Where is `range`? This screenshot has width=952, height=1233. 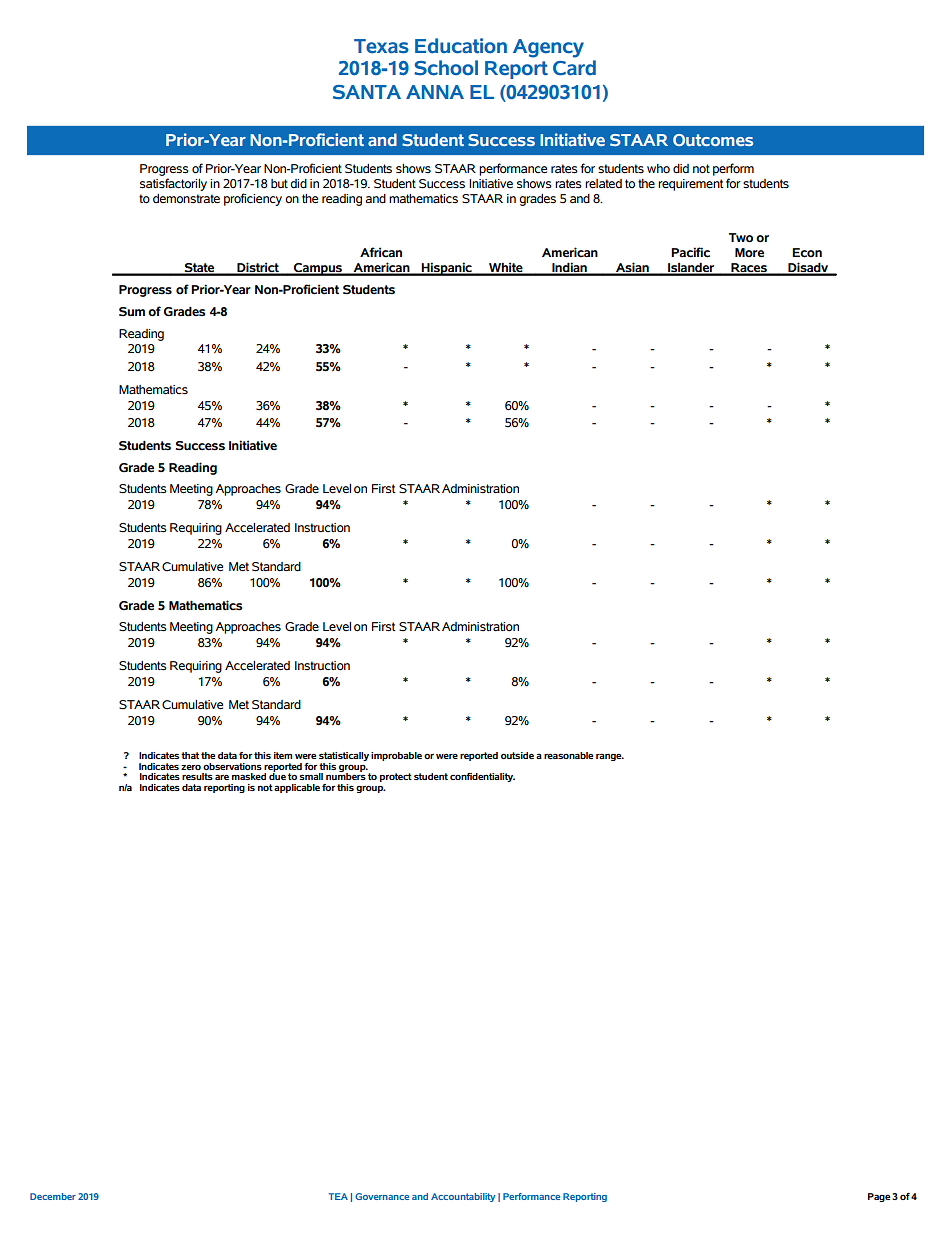
range is located at coordinates (610, 757).
